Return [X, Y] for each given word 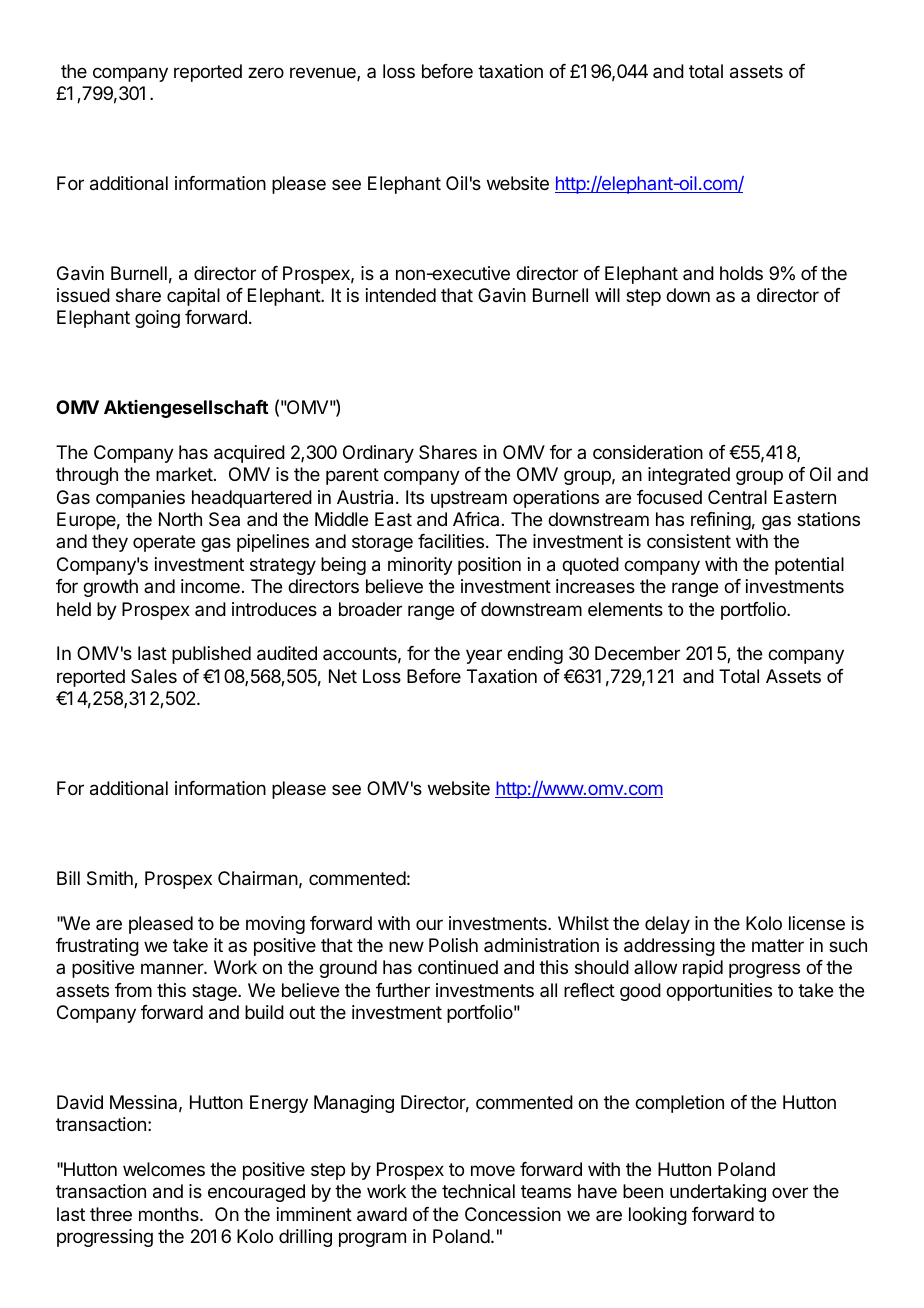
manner [173, 969]
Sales [154, 676]
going [157, 319]
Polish [453, 945]
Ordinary [378, 454]
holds [741, 273]
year [484, 656]
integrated [689, 476]
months [170, 1214]
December [637, 653]
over [790, 1192]
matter [778, 946]
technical [478, 1191]
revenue [324, 74]
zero [266, 72]
